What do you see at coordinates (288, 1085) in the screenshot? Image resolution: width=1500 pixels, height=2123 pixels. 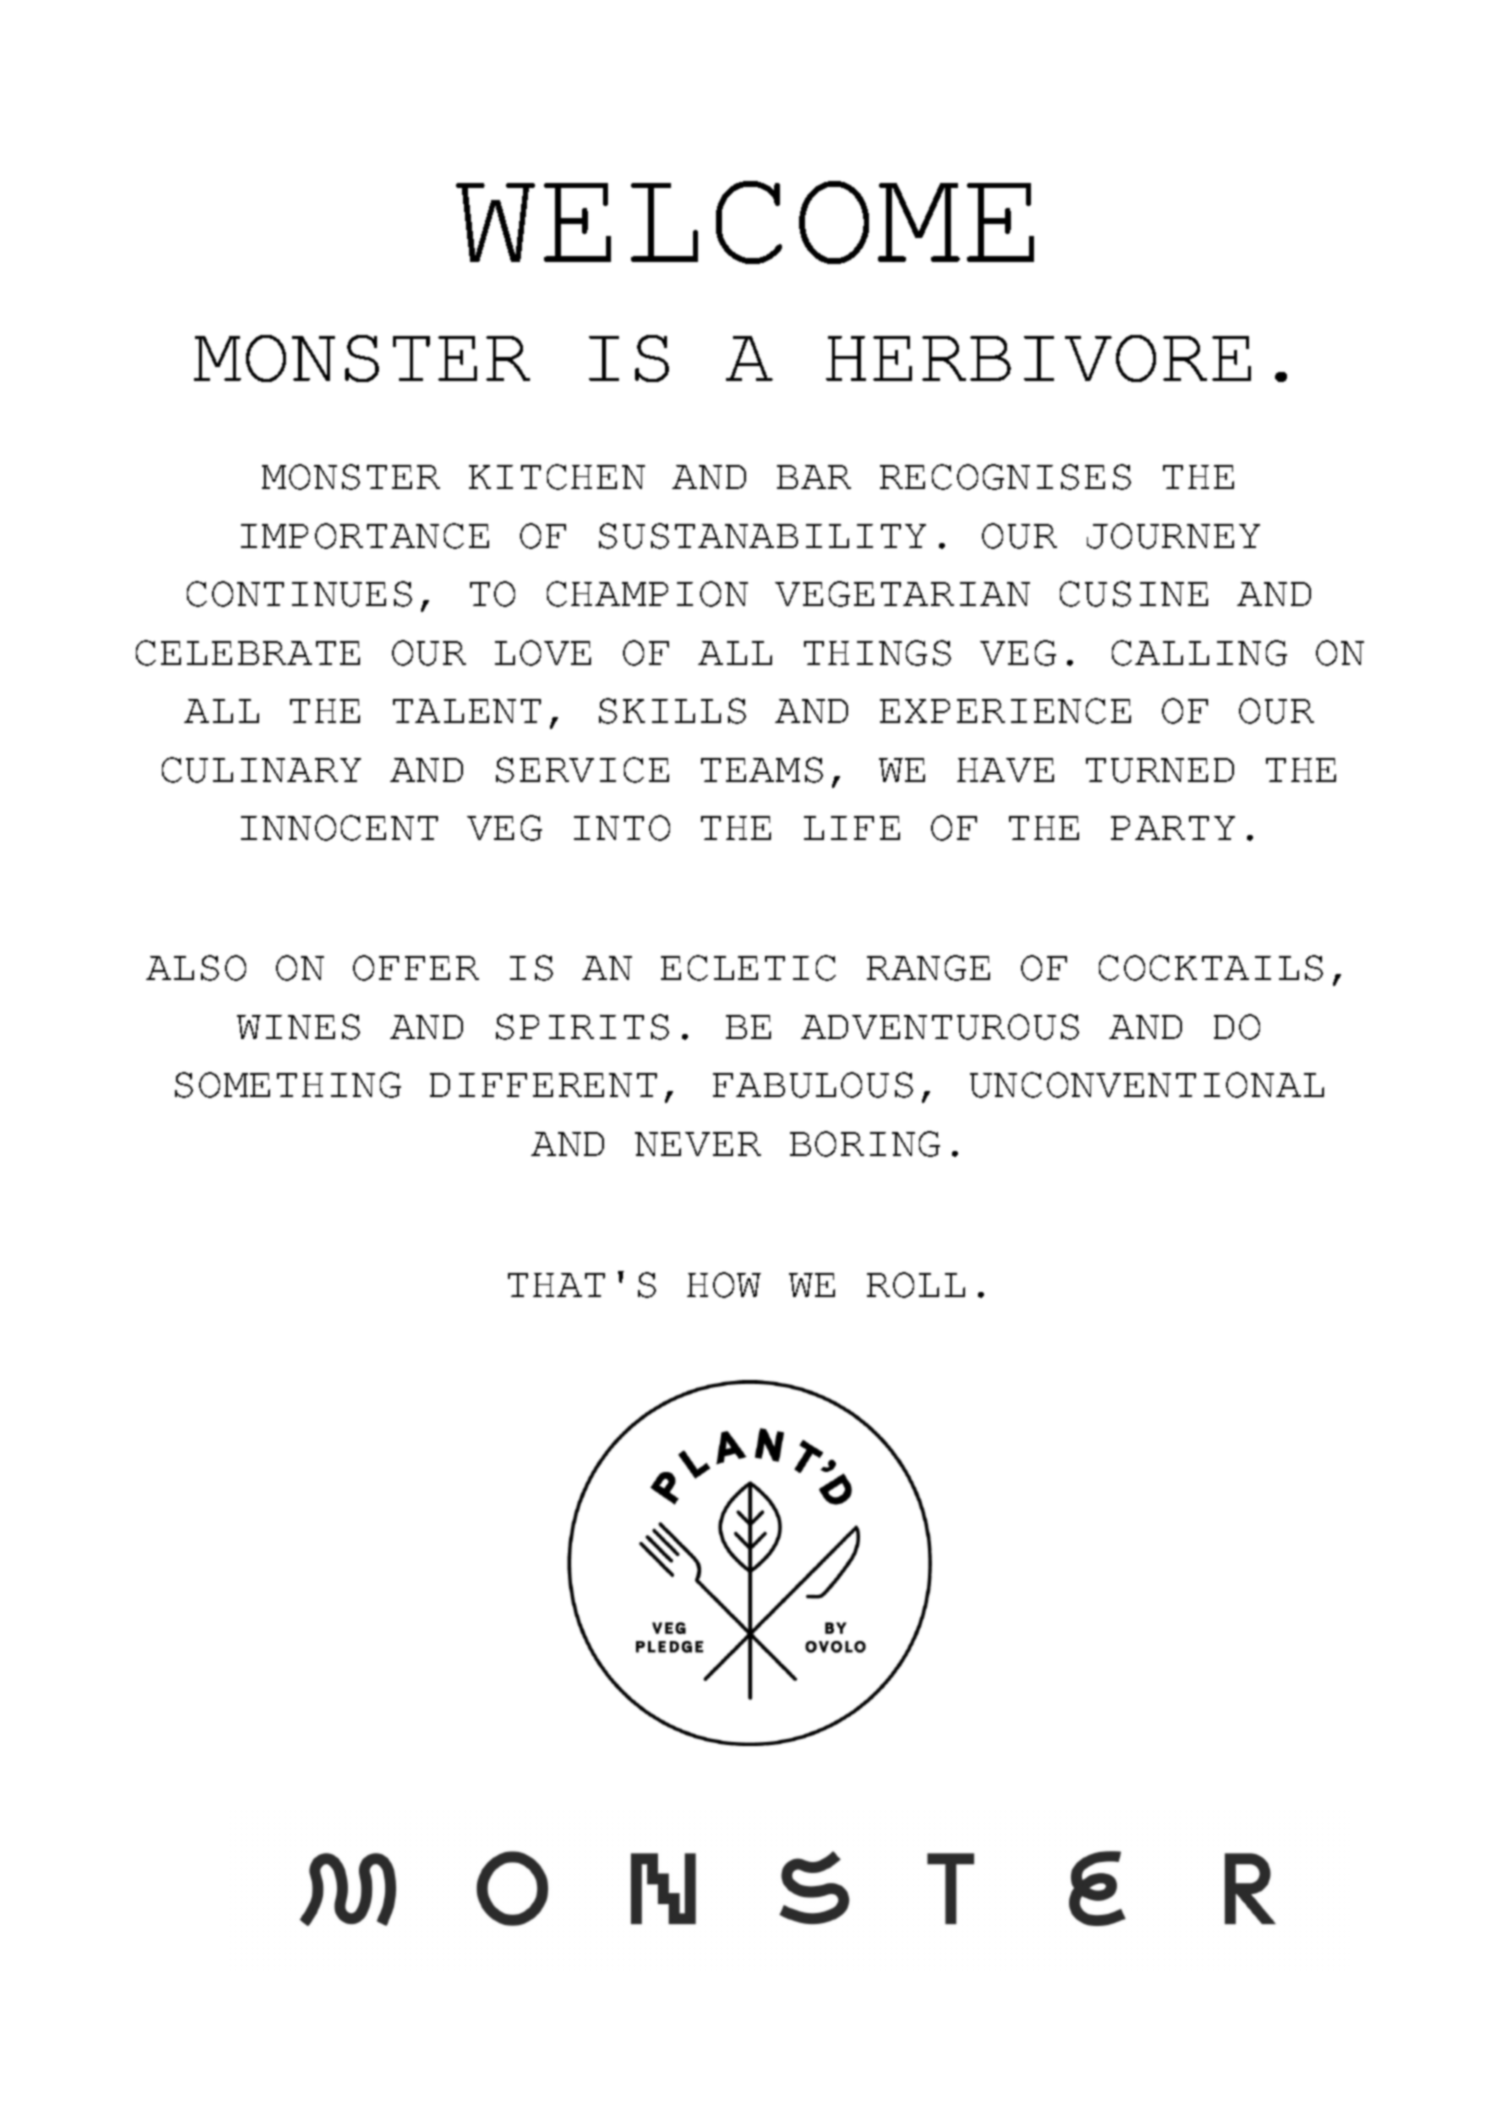 I see `SOMETHING` at bounding box center [288, 1085].
